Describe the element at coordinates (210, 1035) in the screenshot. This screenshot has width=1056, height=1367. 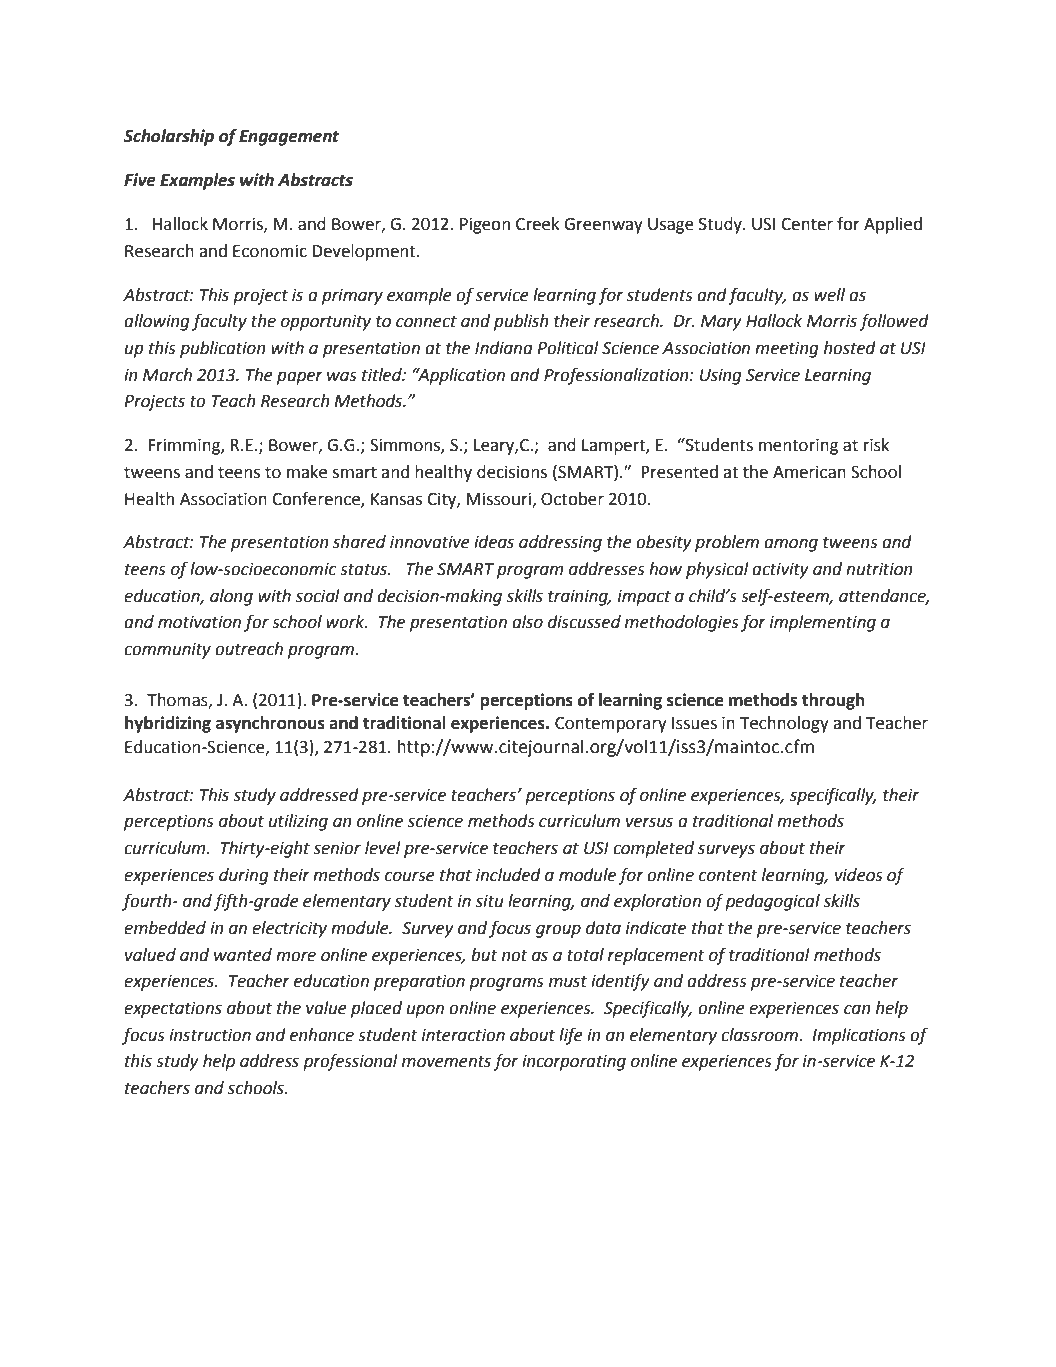
I see `instruction` at that location.
